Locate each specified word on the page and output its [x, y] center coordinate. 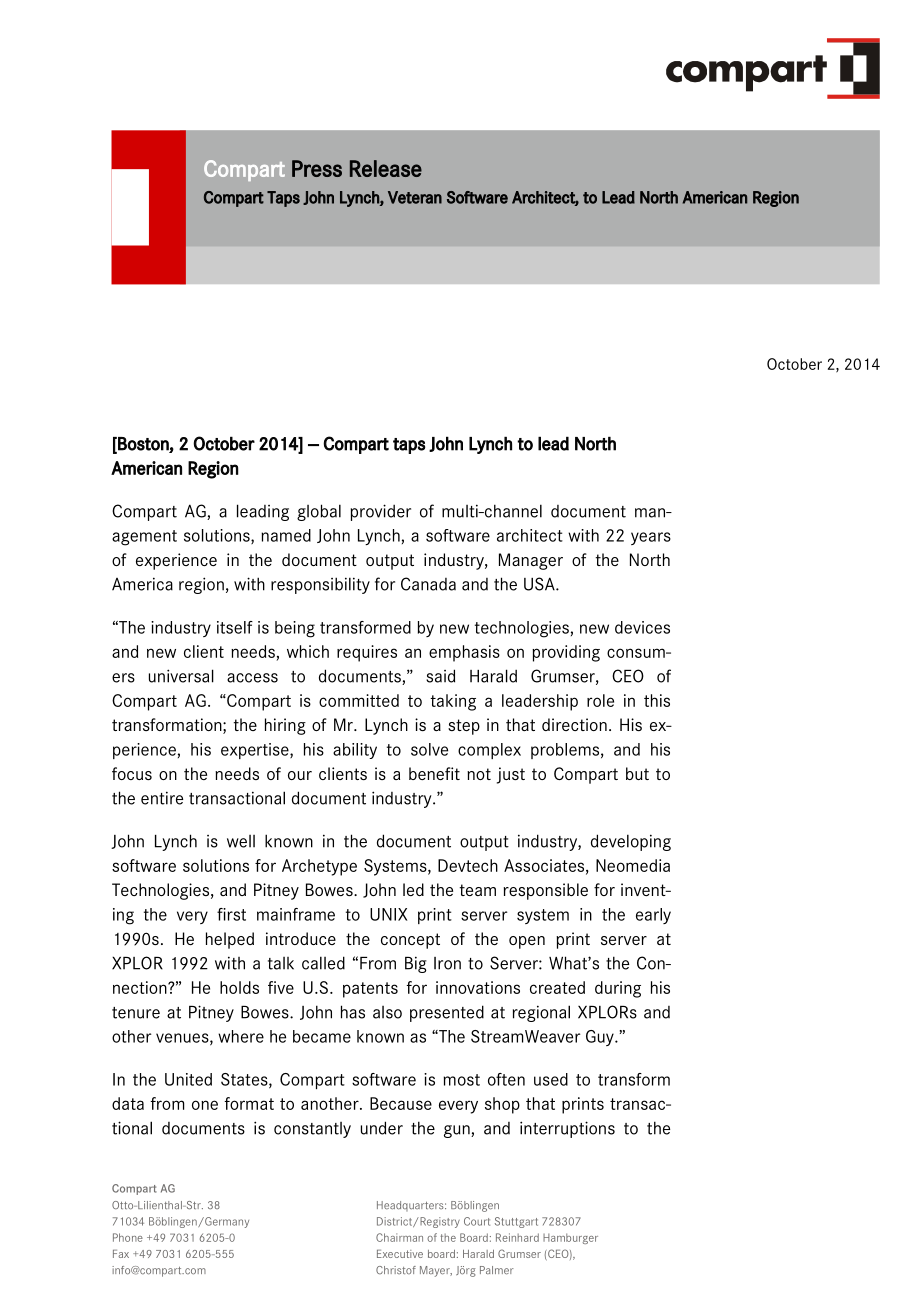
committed [359, 700]
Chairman [399, 1237]
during [618, 989]
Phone [128, 1237]
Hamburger [570, 1238]
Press [317, 168]
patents [370, 990]
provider [381, 512]
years [651, 538]
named [286, 535]
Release [386, 168]
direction [574, 724]
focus [132, 773]
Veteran [415, 197]
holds [239, 987]
